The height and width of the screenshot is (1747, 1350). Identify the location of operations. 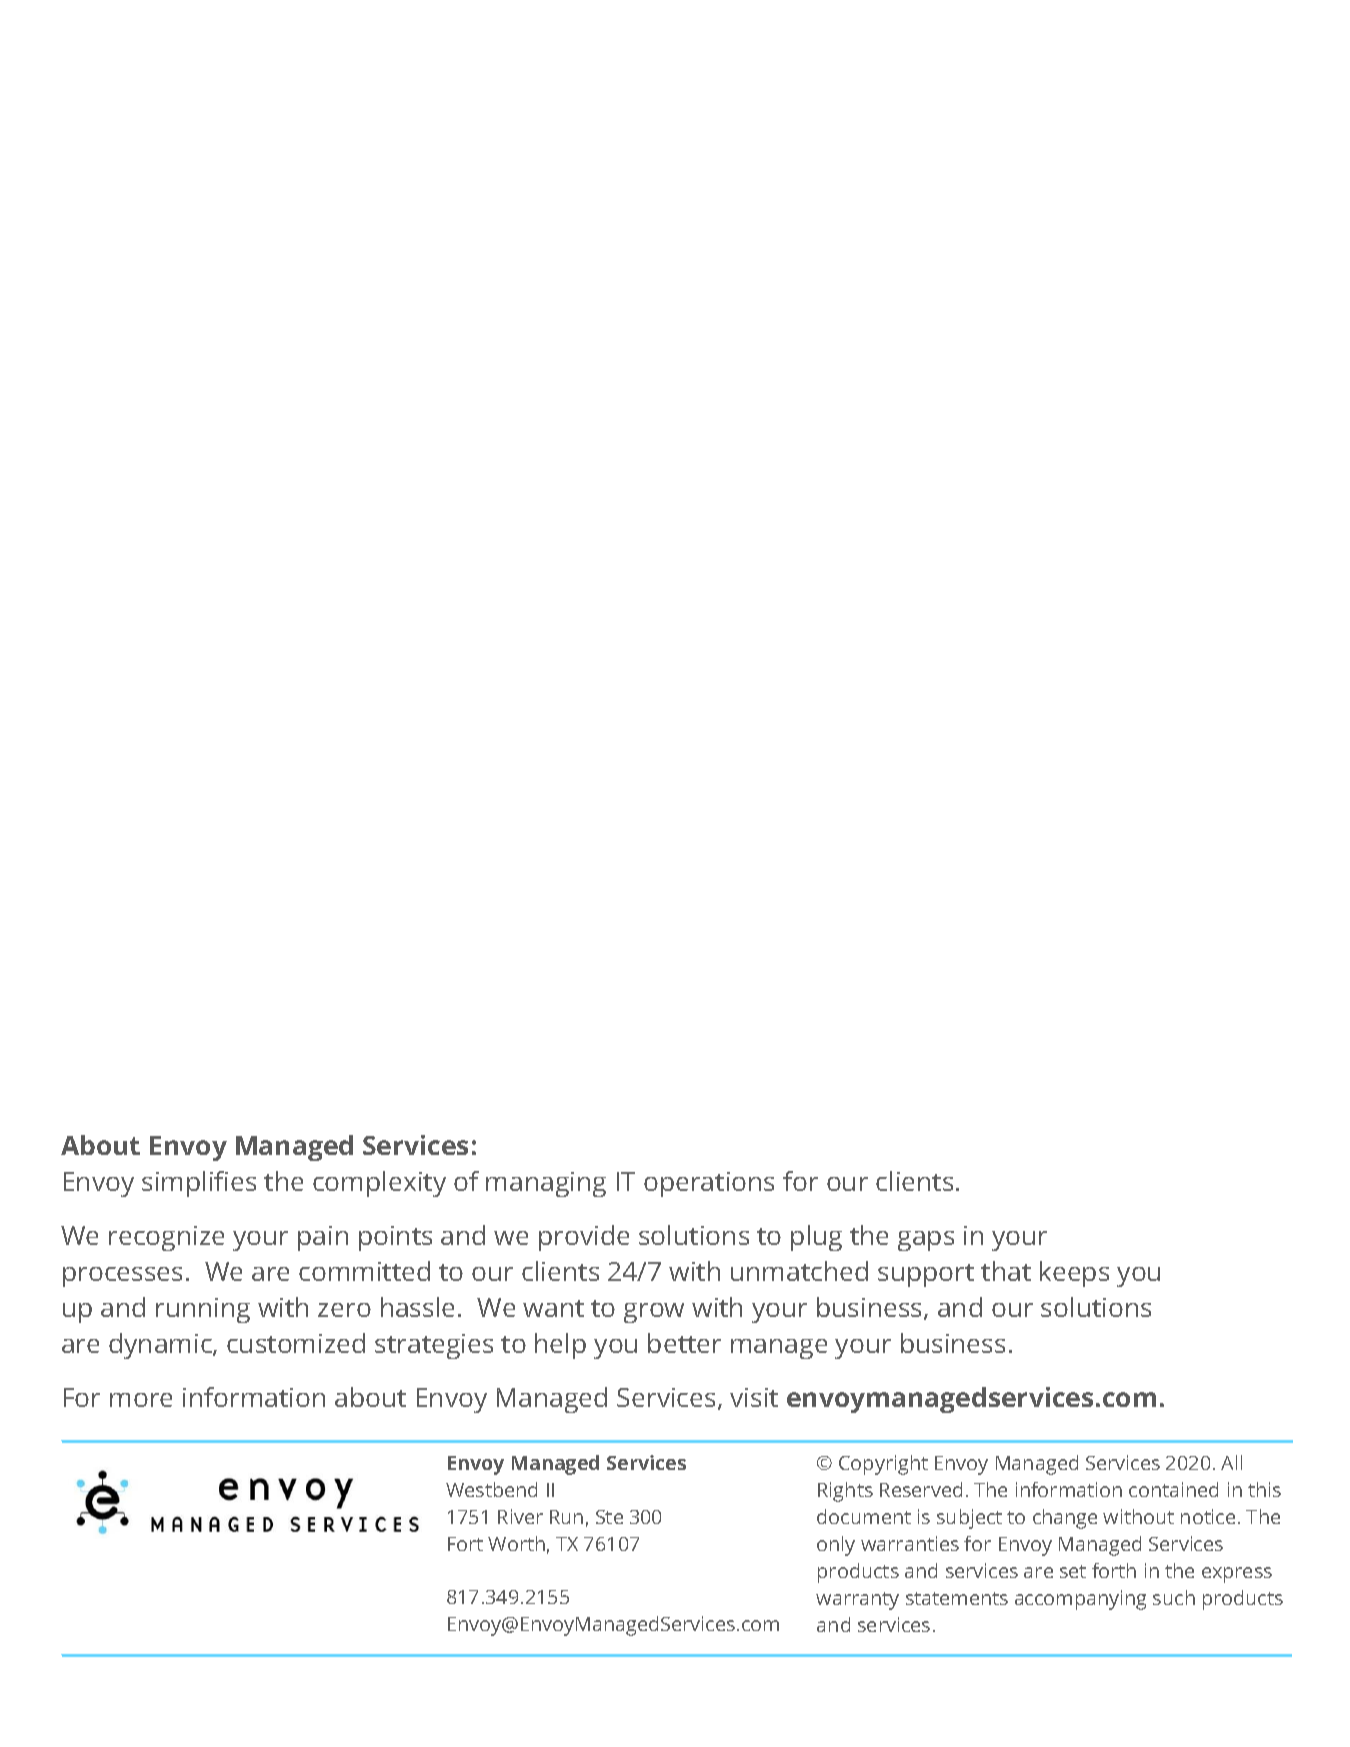
(709, 1184).
